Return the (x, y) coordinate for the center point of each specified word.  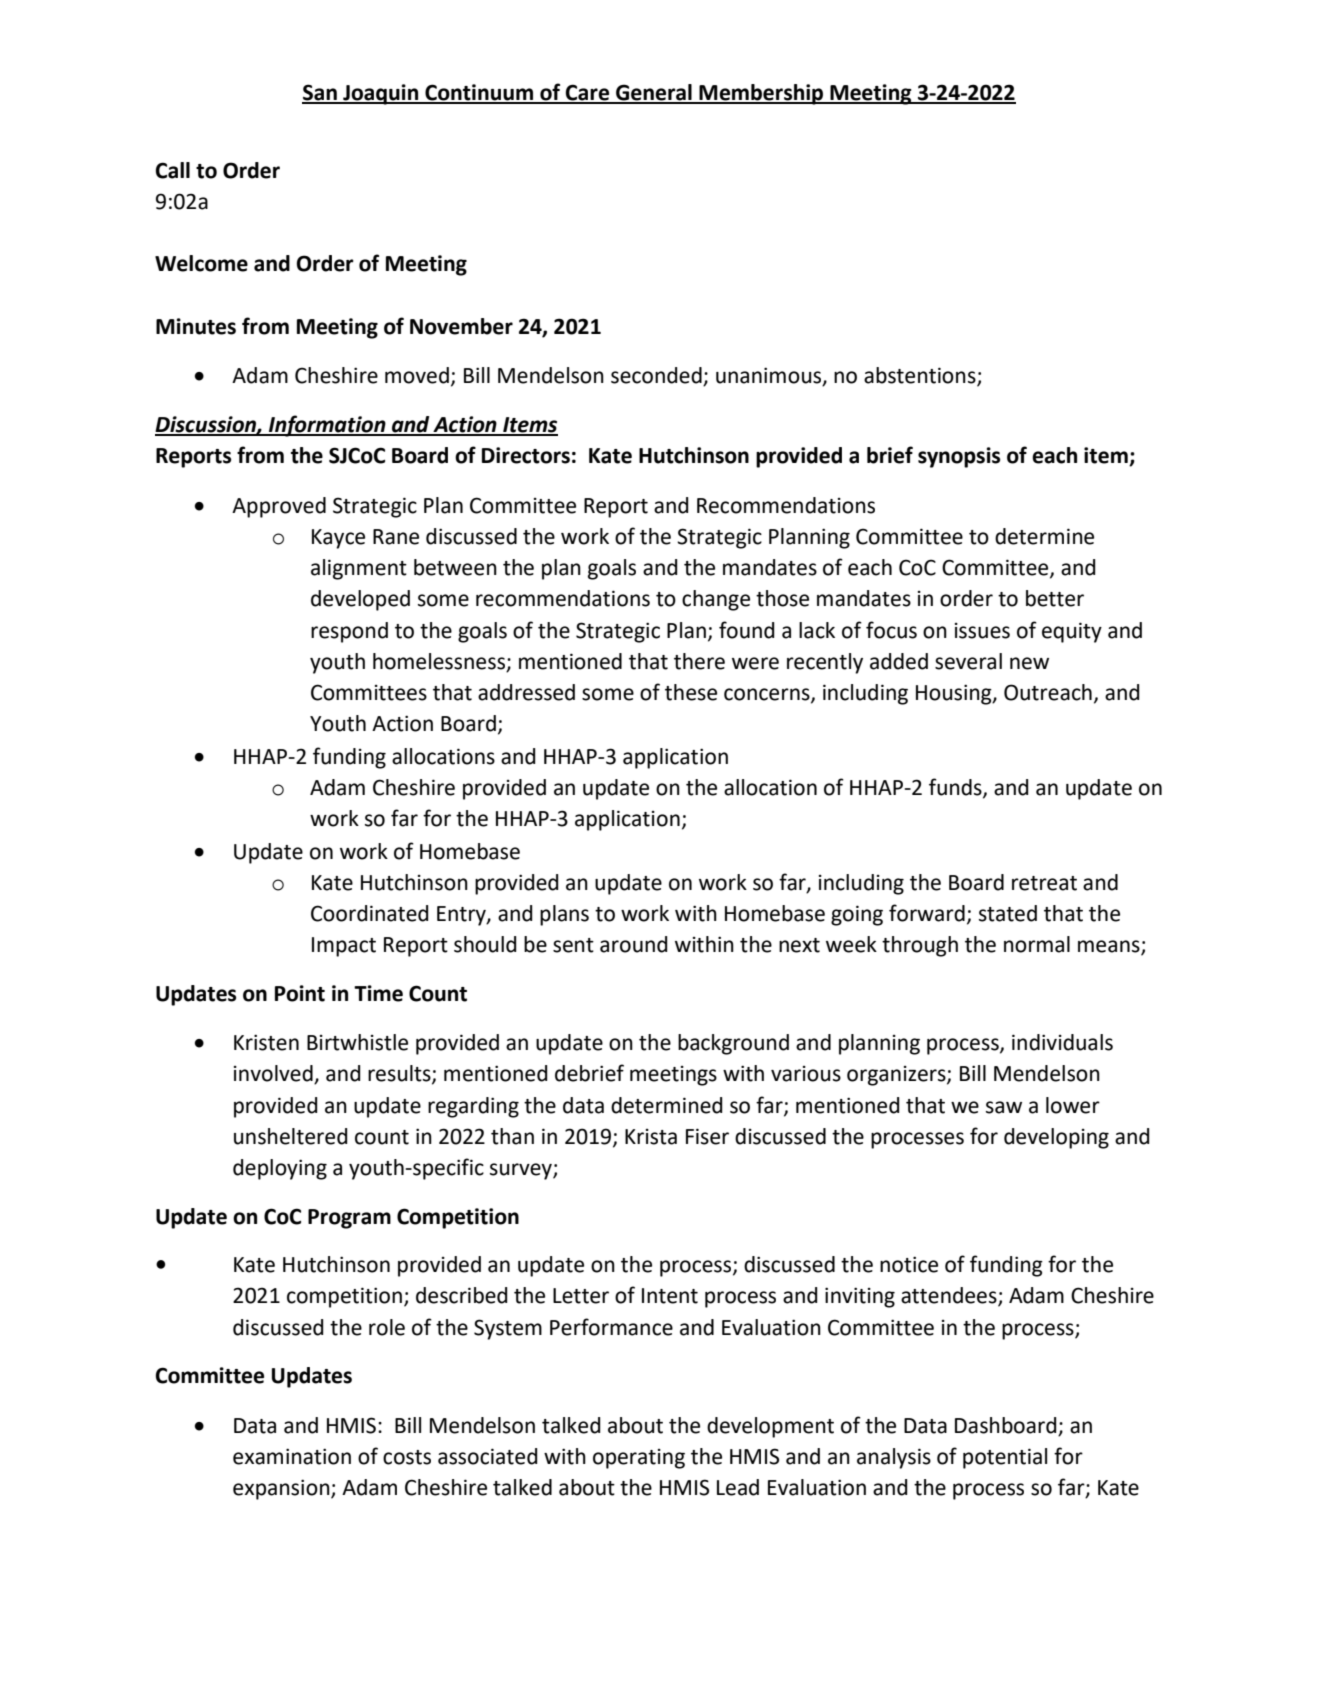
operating (639, 1459)
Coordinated (370, 913)
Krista (651, 1137)
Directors (526, 455)
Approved (279, 507)
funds (956, 787)
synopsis (959, 457)
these (691, 692)
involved (274, 1074)
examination (292, 1456)
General (654, 93)
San (320, 93)
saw (1004, 1107)
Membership (762, 94)
